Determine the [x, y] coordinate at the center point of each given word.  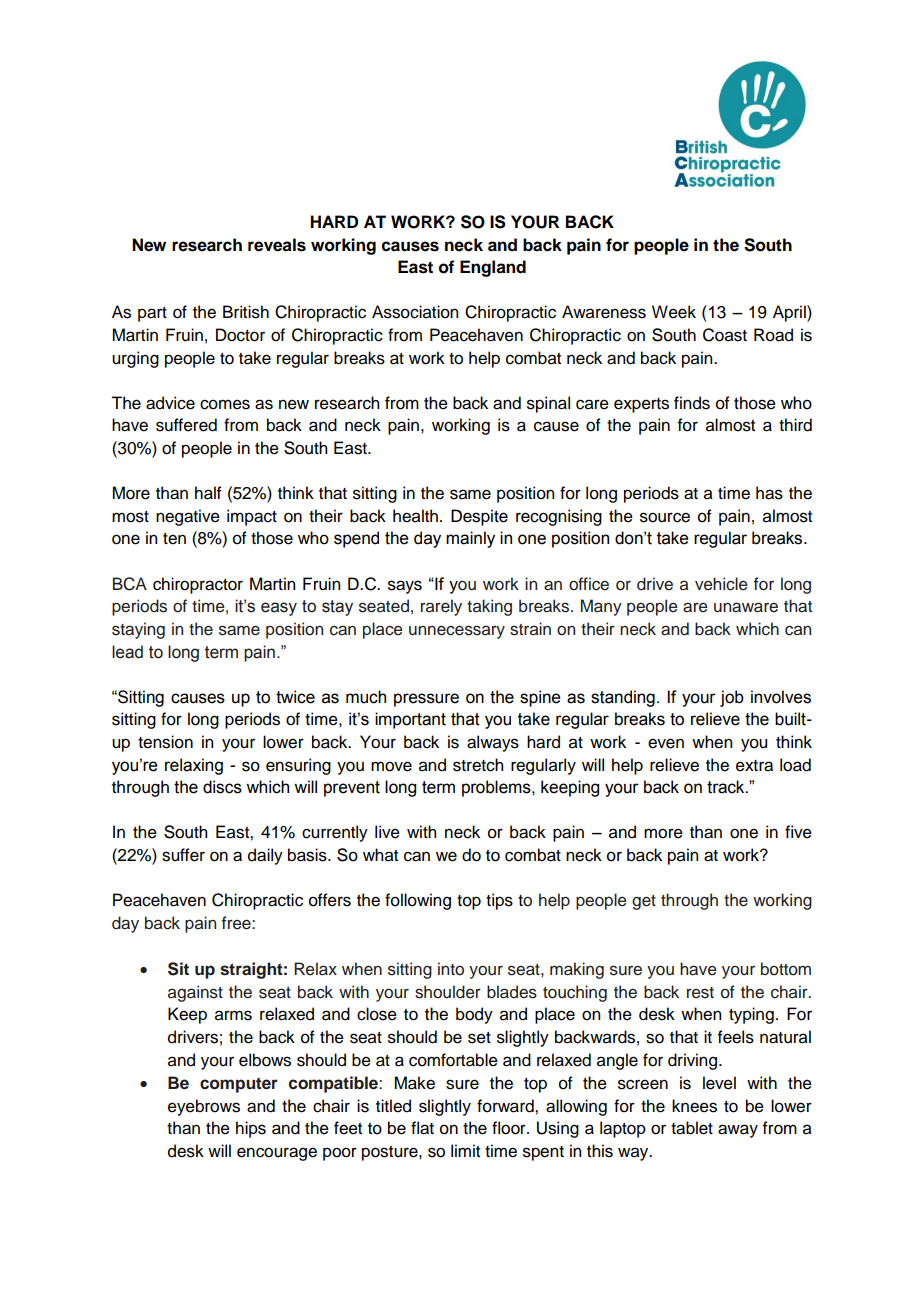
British [246, 312]
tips [499, 901]
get [644, 902]
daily [265, 856]
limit [465, 1150]
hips [251, 1129]
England [493, 268]
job [732, 698]
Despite [479, 517]
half [208, 493]
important [410, 720]
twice [295, 697]
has [769, 493]
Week [674, 312]
